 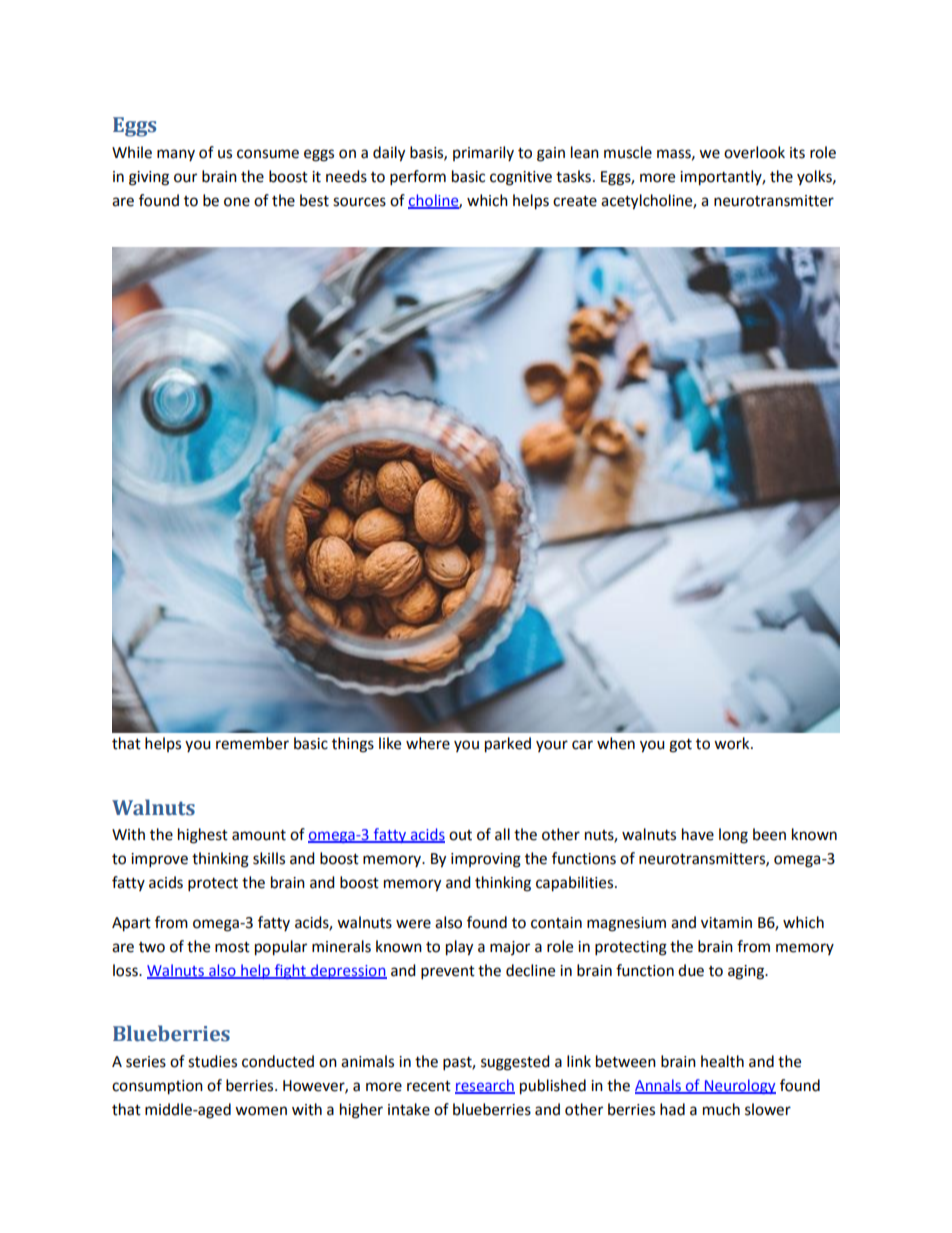 What do you see at coordinates (754, 152) in the screenshot?
I see `overlook` at bounding box center [754, 152].
